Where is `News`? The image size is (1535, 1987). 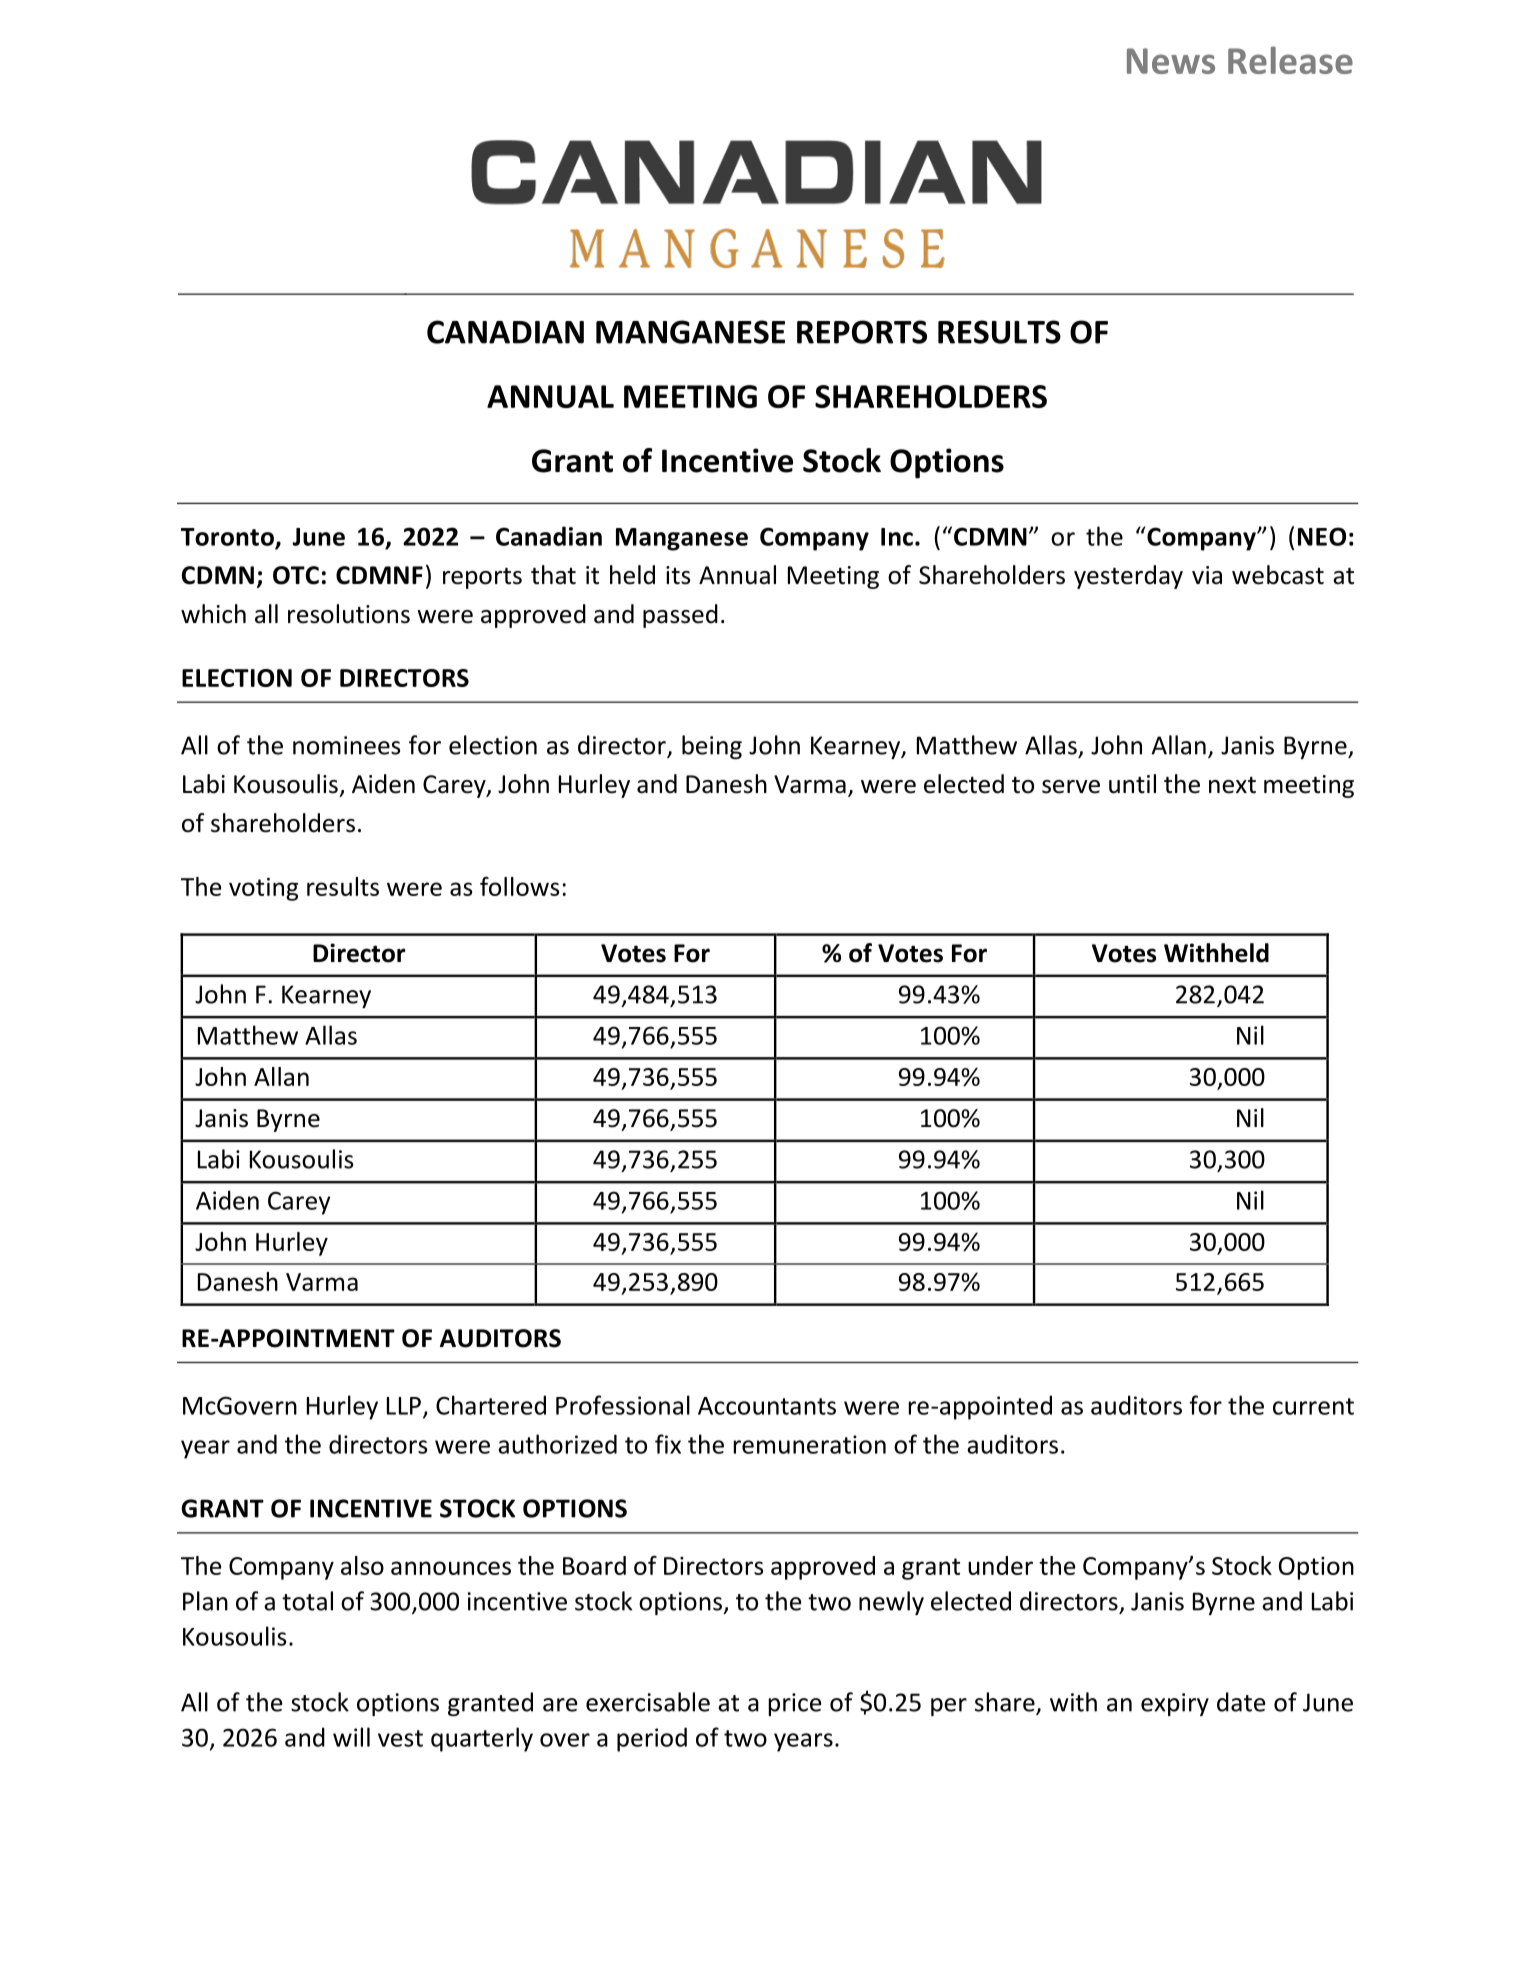
News is located at coordinates (1171, 61).
